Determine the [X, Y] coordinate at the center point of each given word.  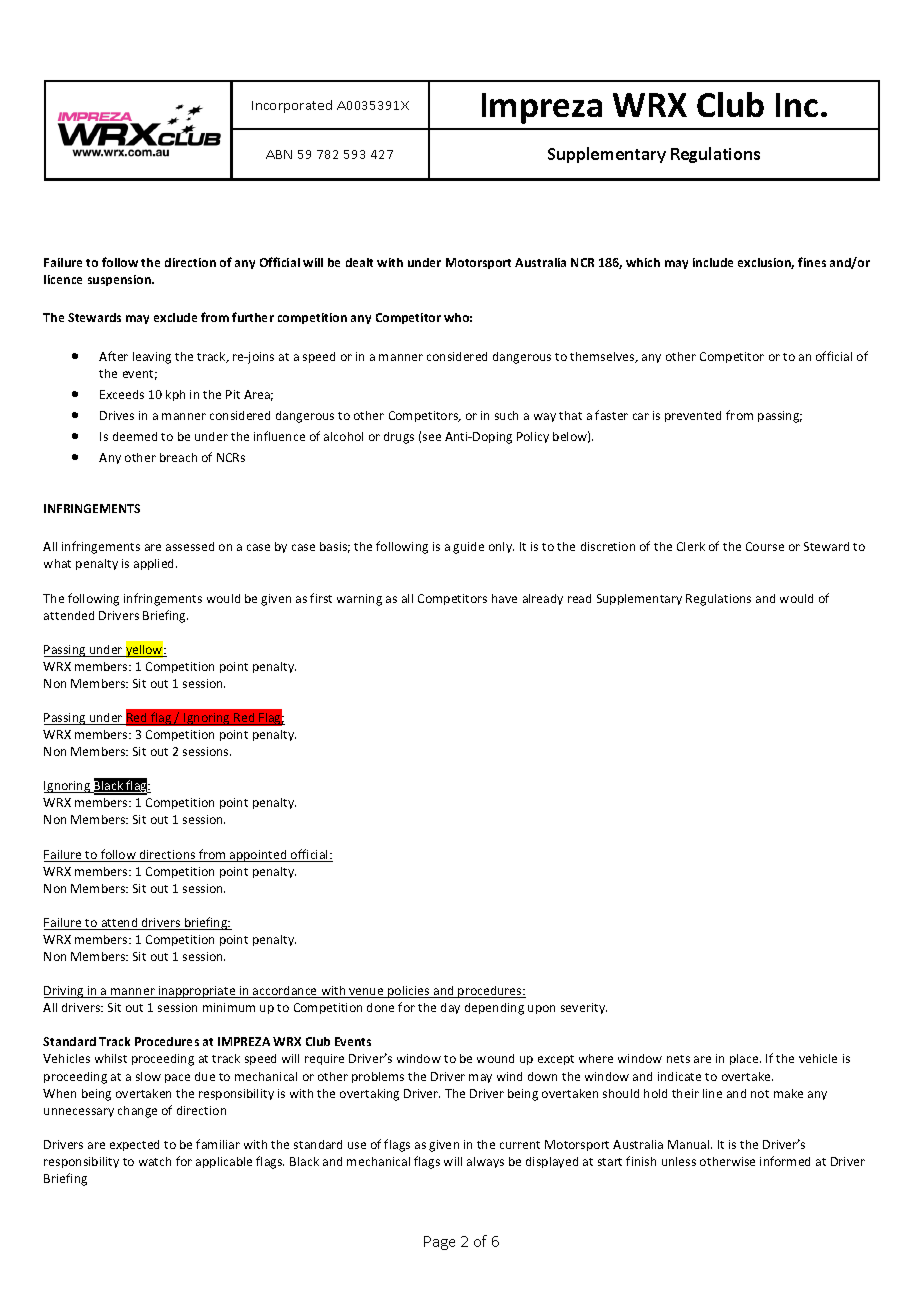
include [713, 262]
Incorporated [292, 106]
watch [155, 1161]
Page [439, 1243]
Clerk [691, 546]
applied [155, 564]
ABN [279, 154]
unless [679, 1161]
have [504, 598]
